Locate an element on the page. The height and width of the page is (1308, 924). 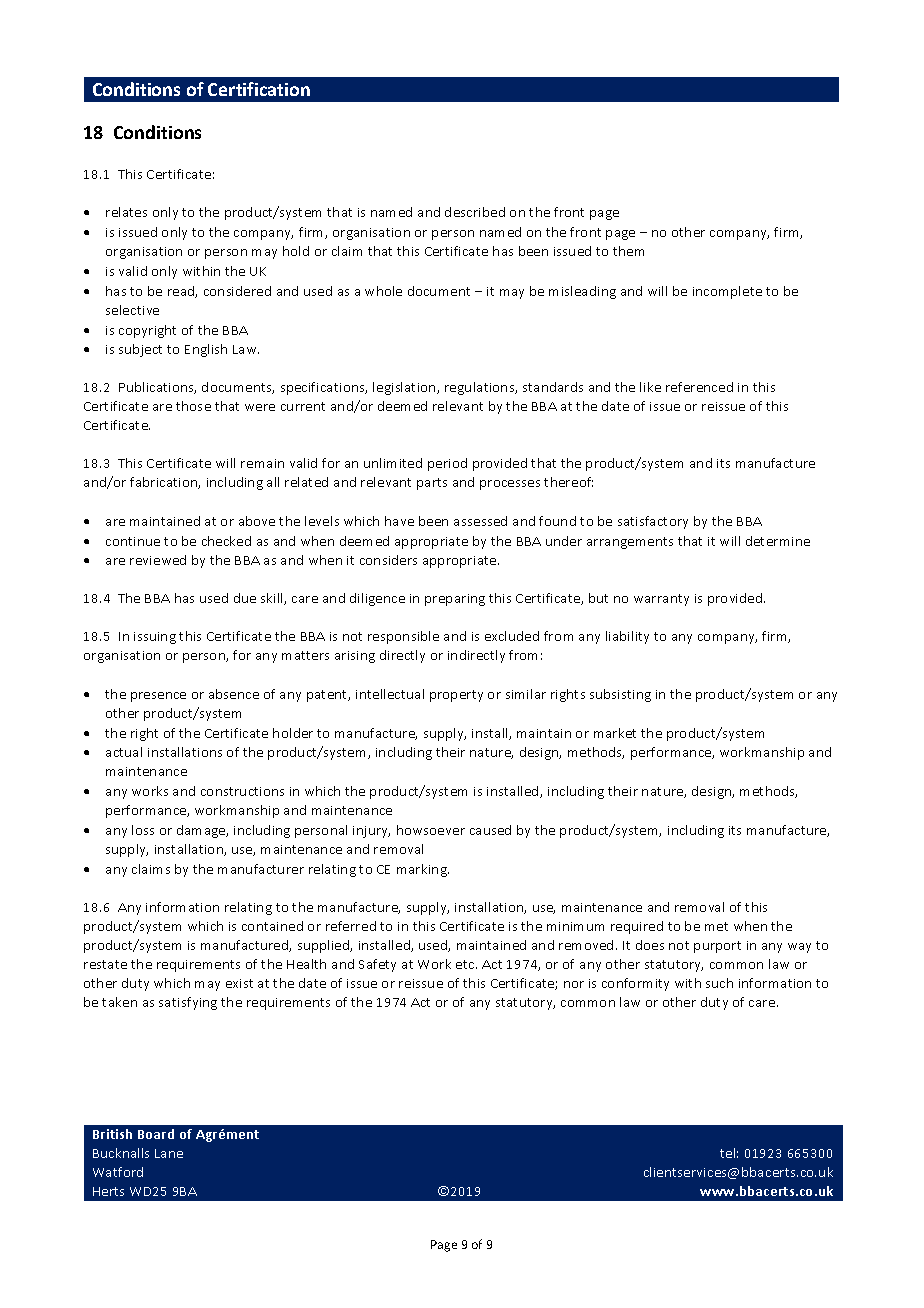
such is located at coordinates (719, 983).
